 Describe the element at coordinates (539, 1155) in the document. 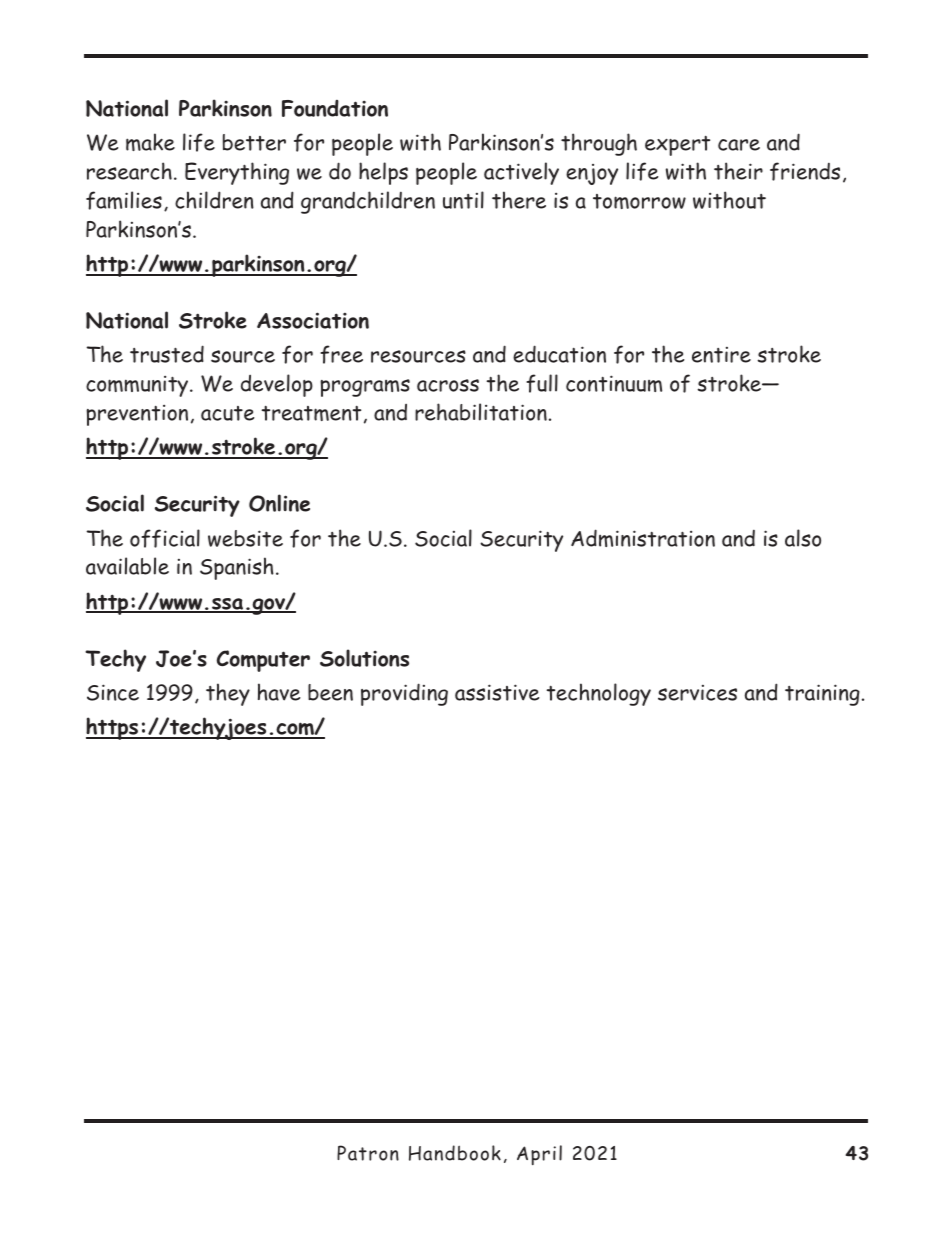

I see `April` at that location.
